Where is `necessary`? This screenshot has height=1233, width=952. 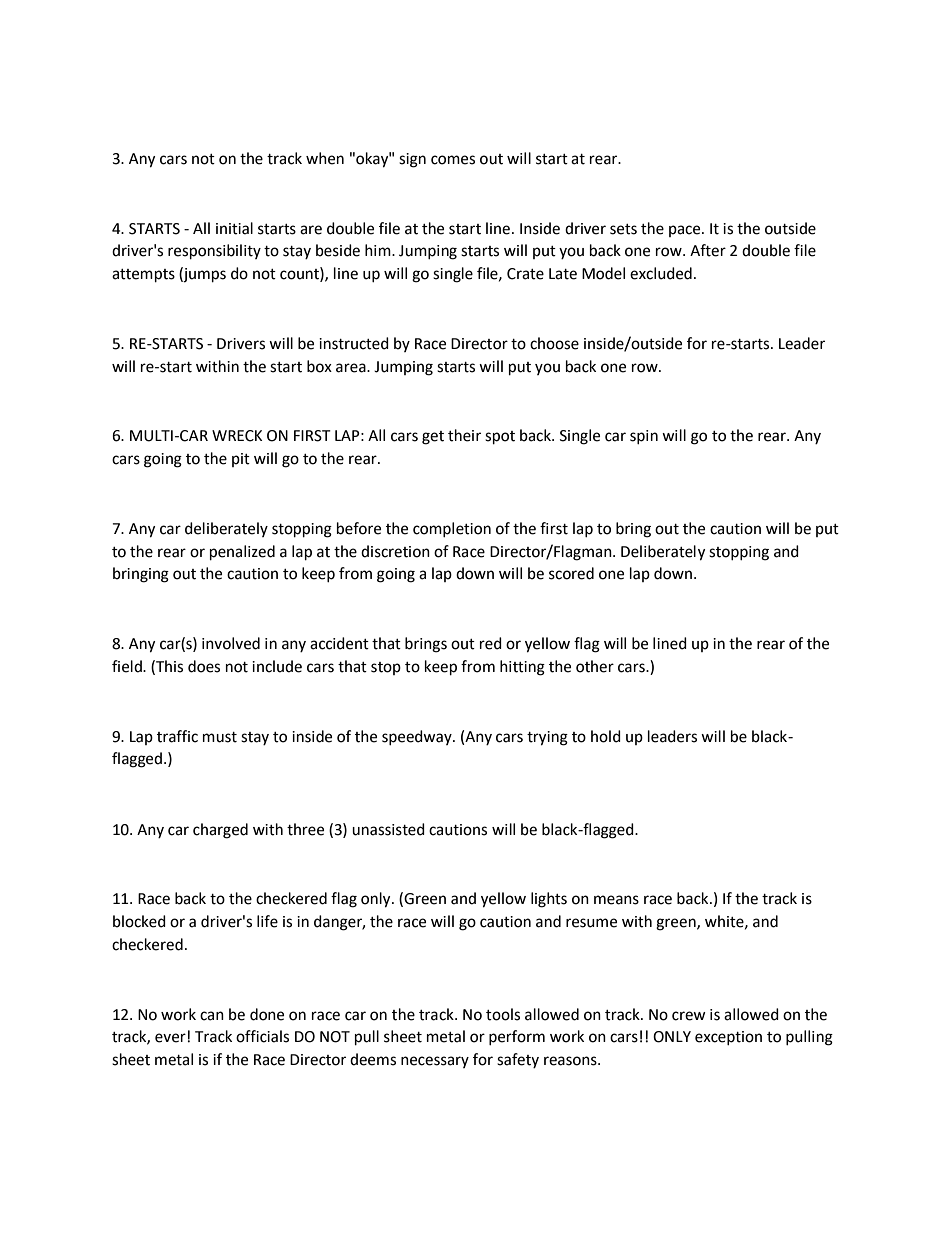
necessary is located at coordinates (435, 1062).
